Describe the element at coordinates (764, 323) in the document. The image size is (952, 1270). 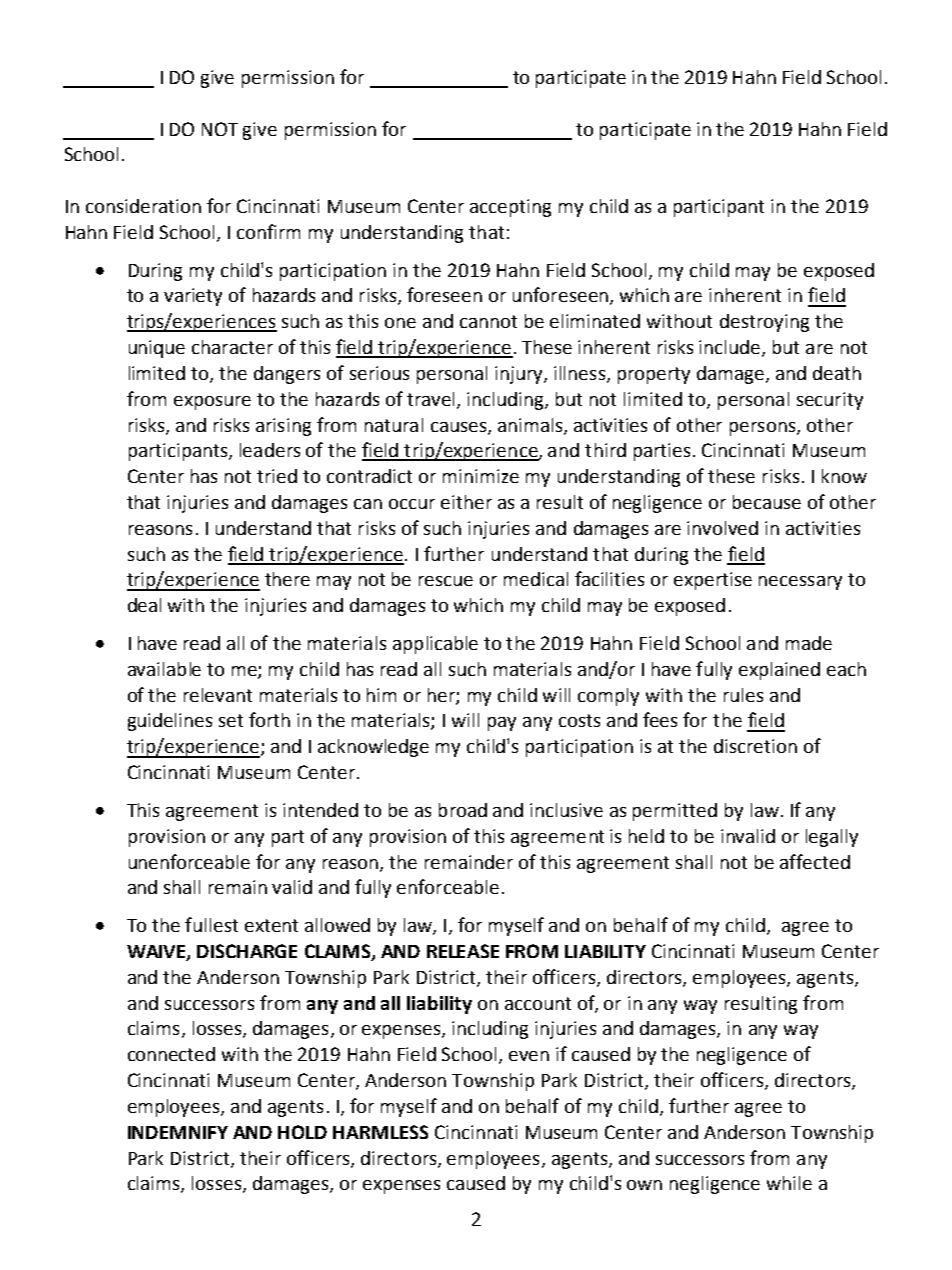
I see `destroying` at that location.
